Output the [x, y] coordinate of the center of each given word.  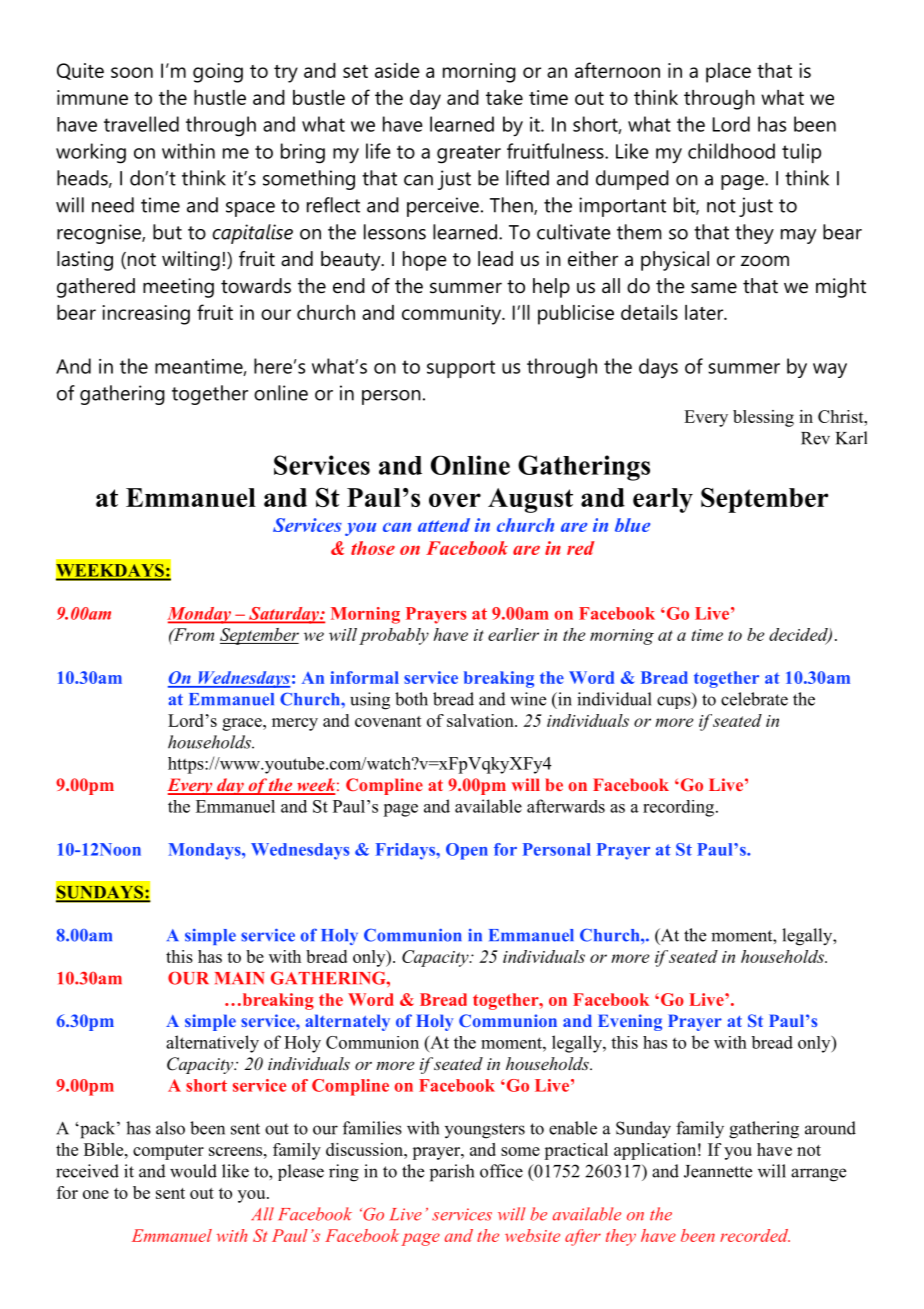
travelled [141, 124]
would [193, 1171]
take [504, 97]
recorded [755, 1235]
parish [452, 1173]
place [728, 73]
